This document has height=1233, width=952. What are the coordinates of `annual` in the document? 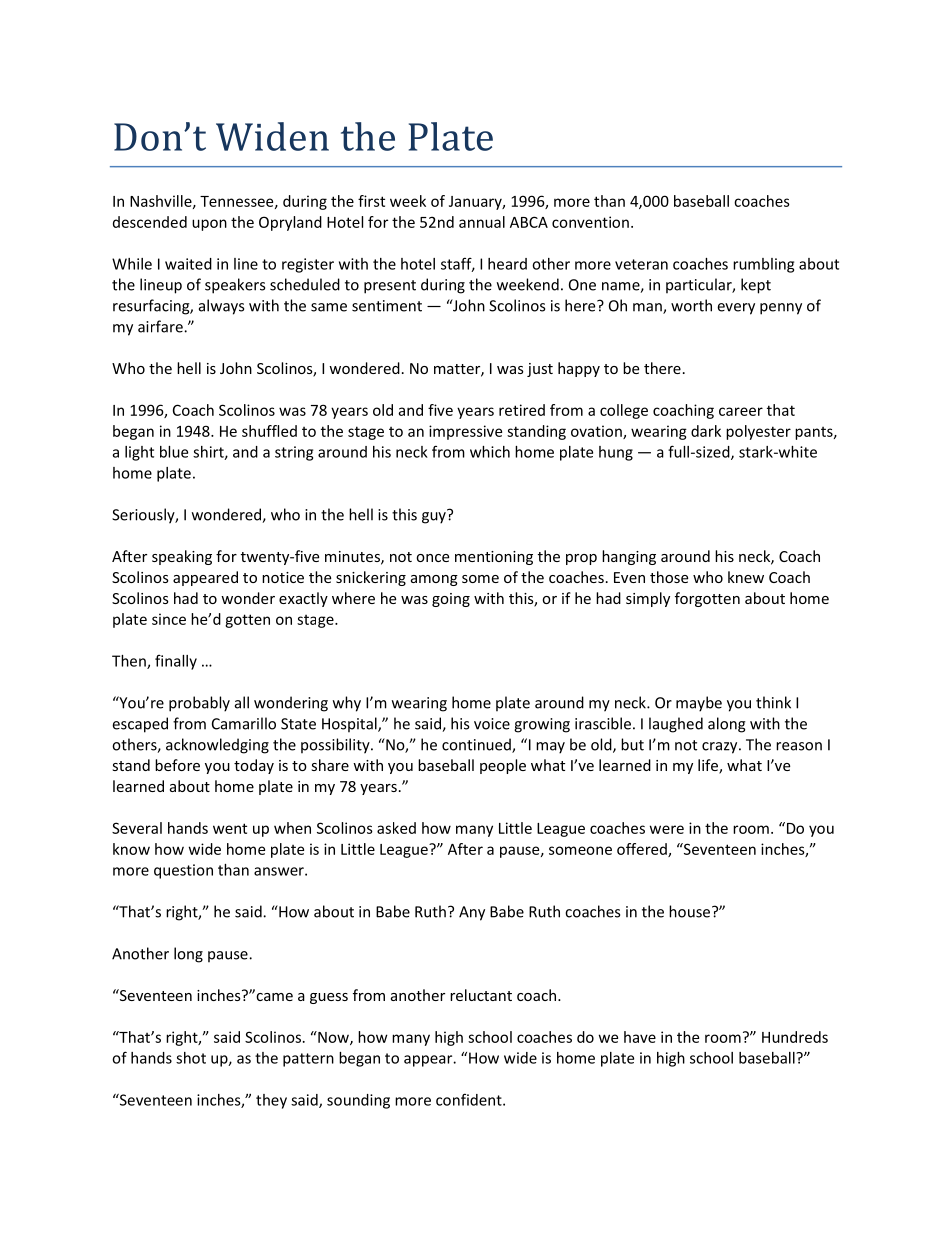 It's located at (482, 222).
